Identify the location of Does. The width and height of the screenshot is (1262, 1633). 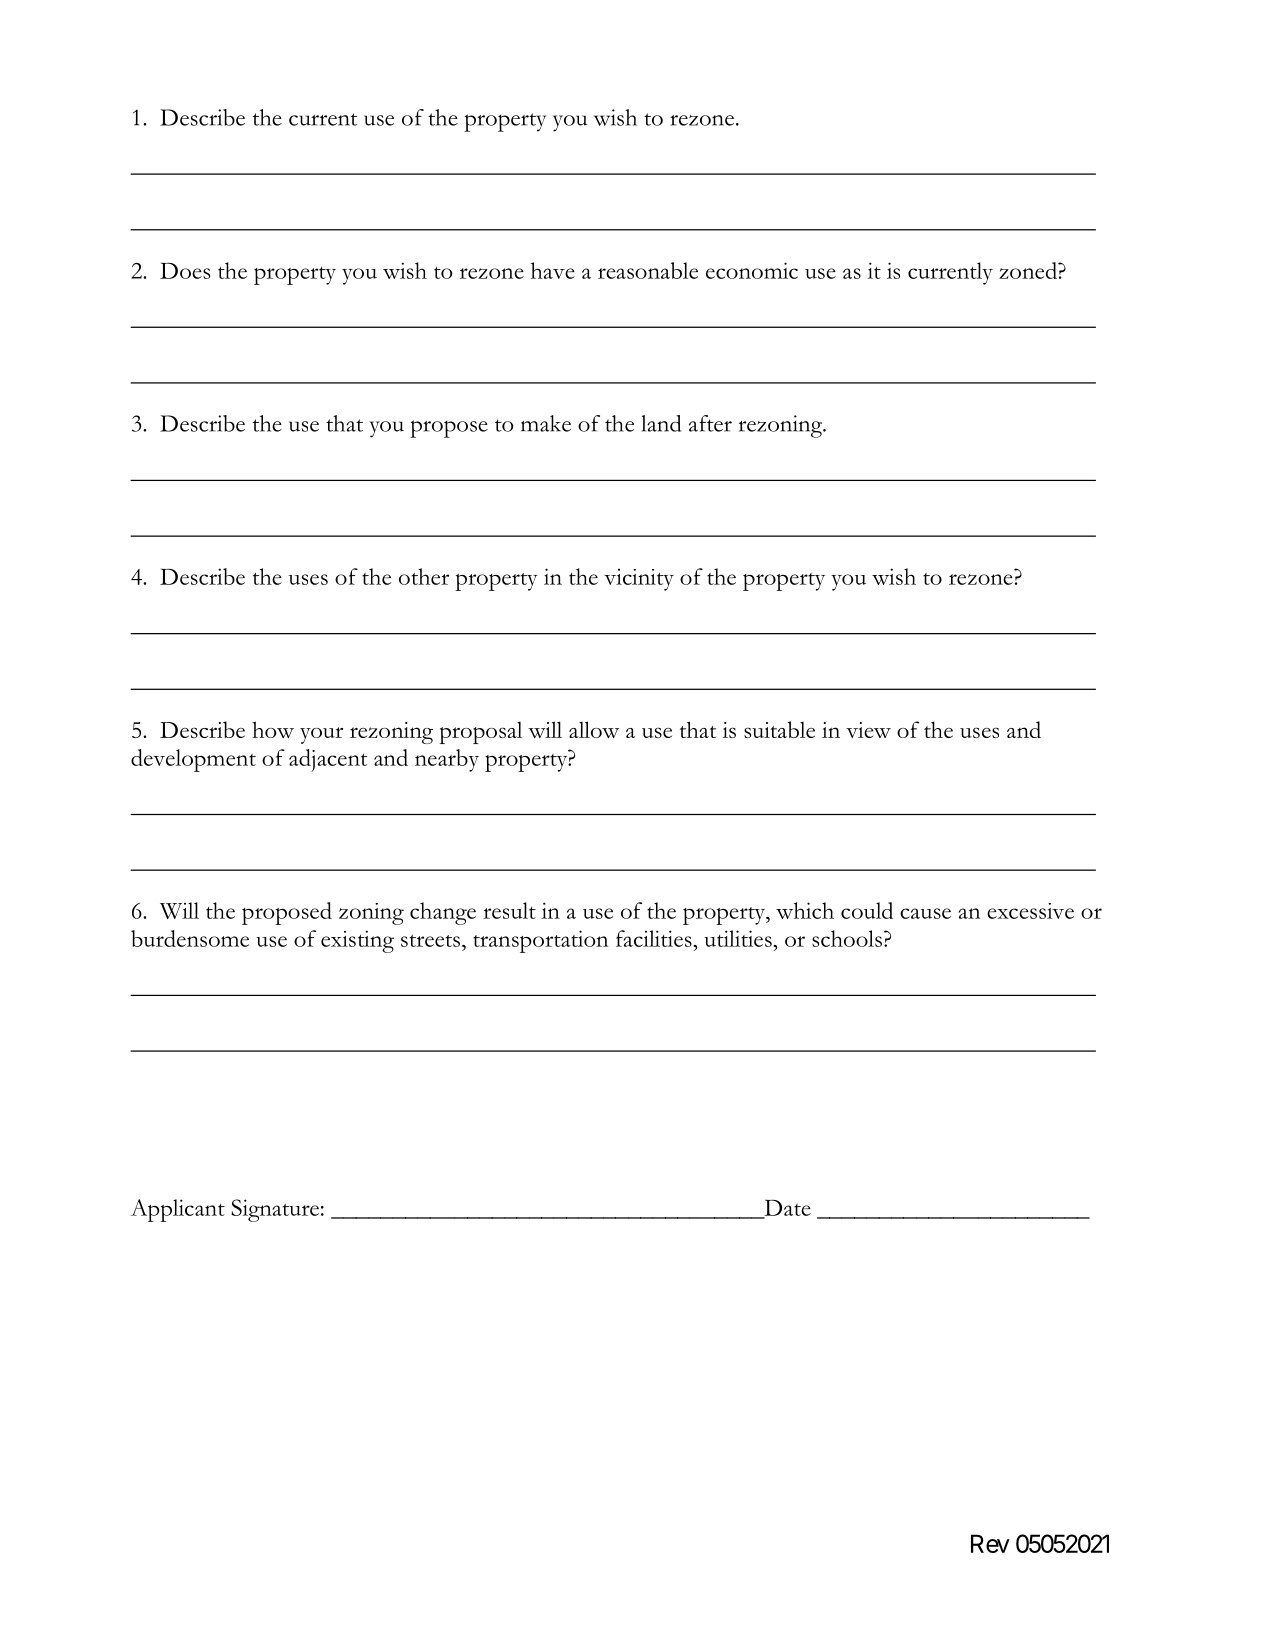
(185, 270).
